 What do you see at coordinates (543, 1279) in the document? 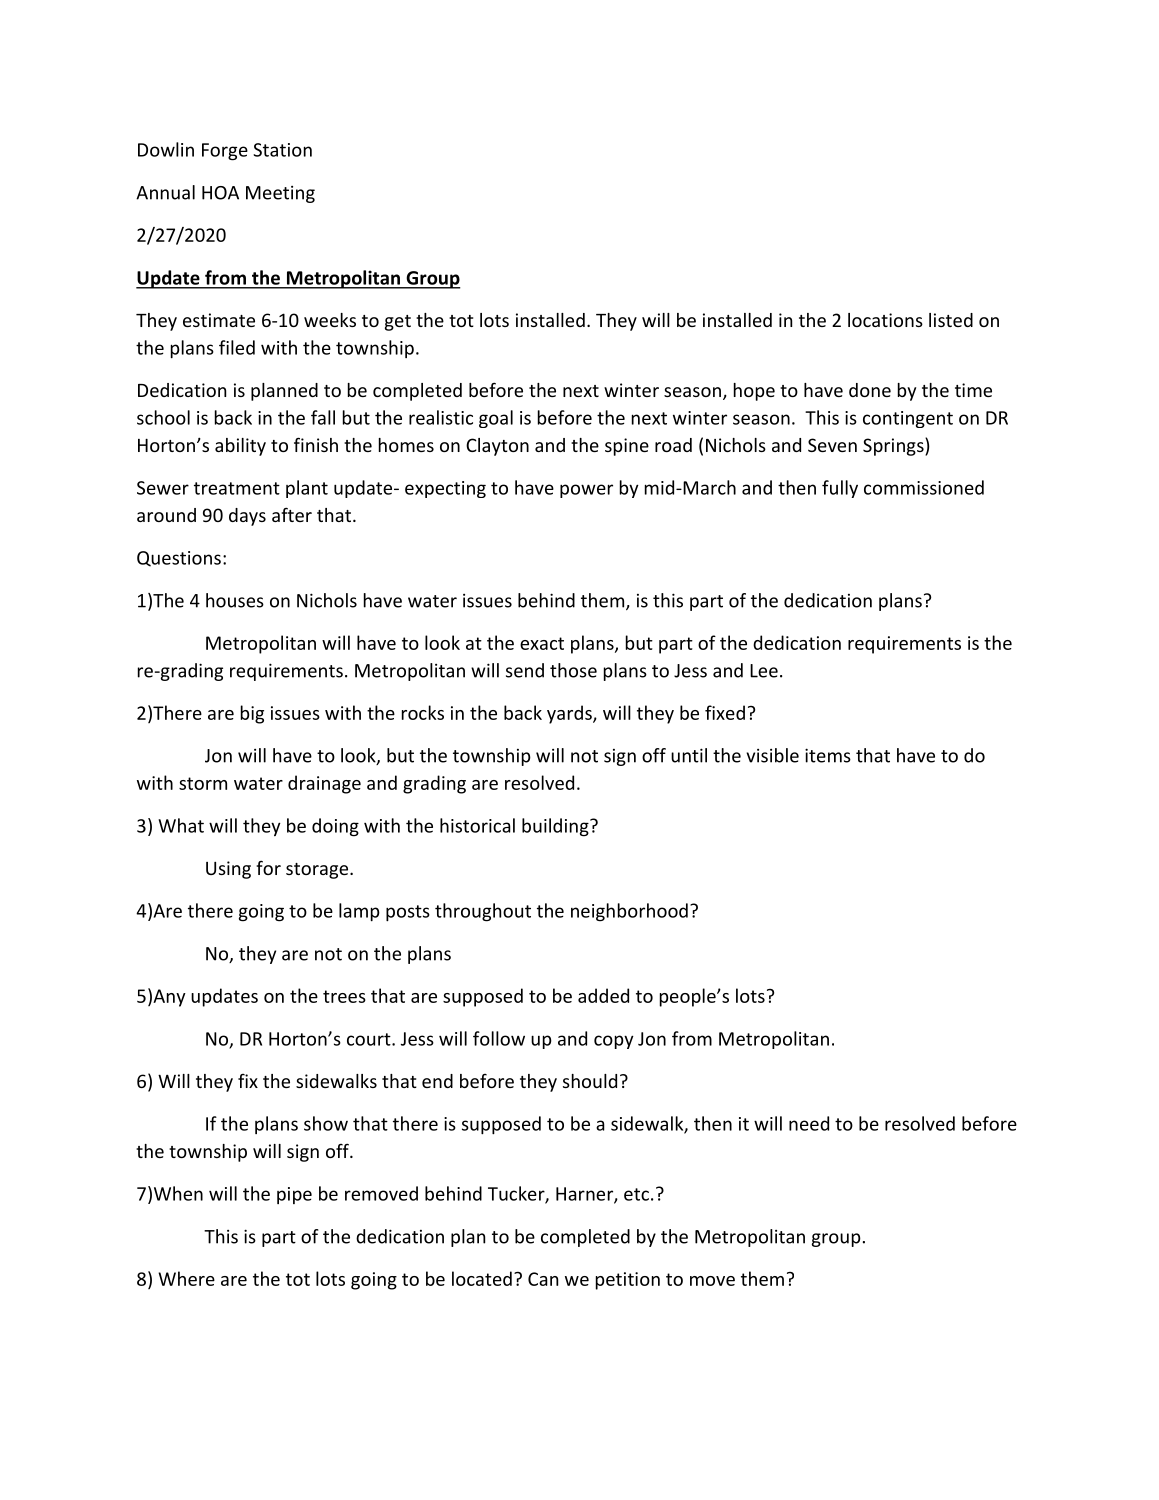
I see `Can` at bounding box center [543, 1279].
